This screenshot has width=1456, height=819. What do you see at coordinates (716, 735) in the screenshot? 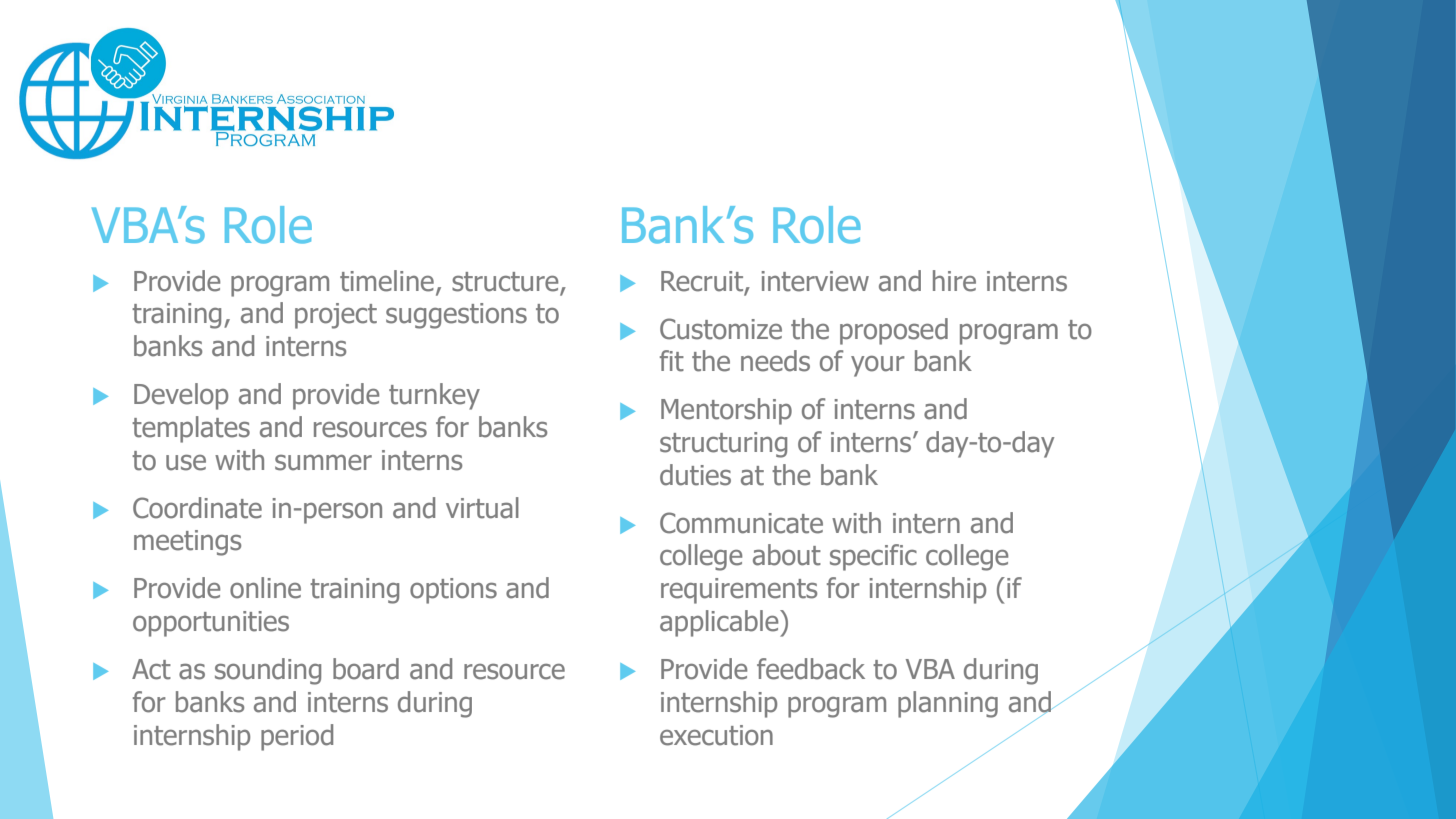
I see `execution` at bounding box center [716, 735].
